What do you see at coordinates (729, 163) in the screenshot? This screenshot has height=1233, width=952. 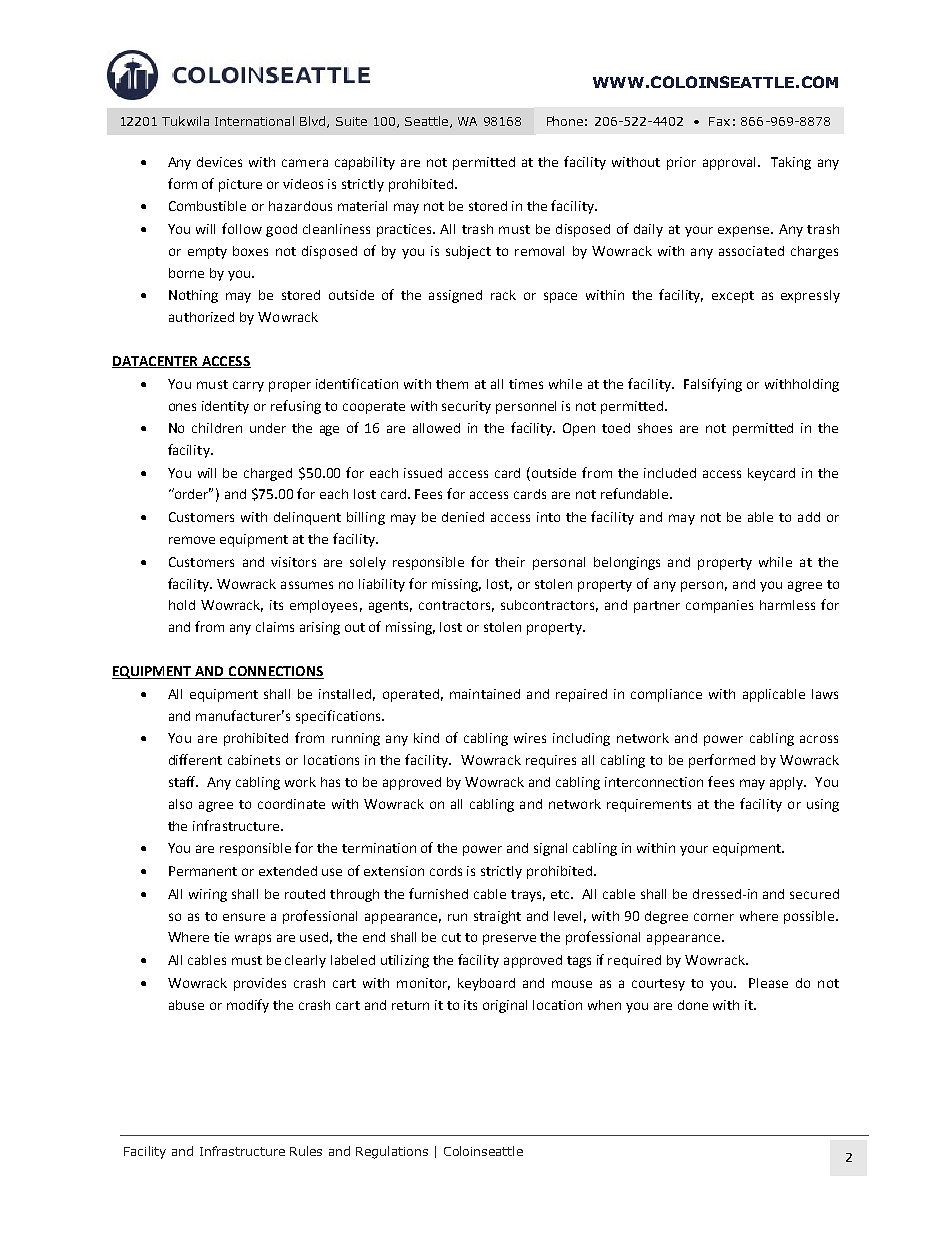 I see `approval` at bounding box center [729, 163].
